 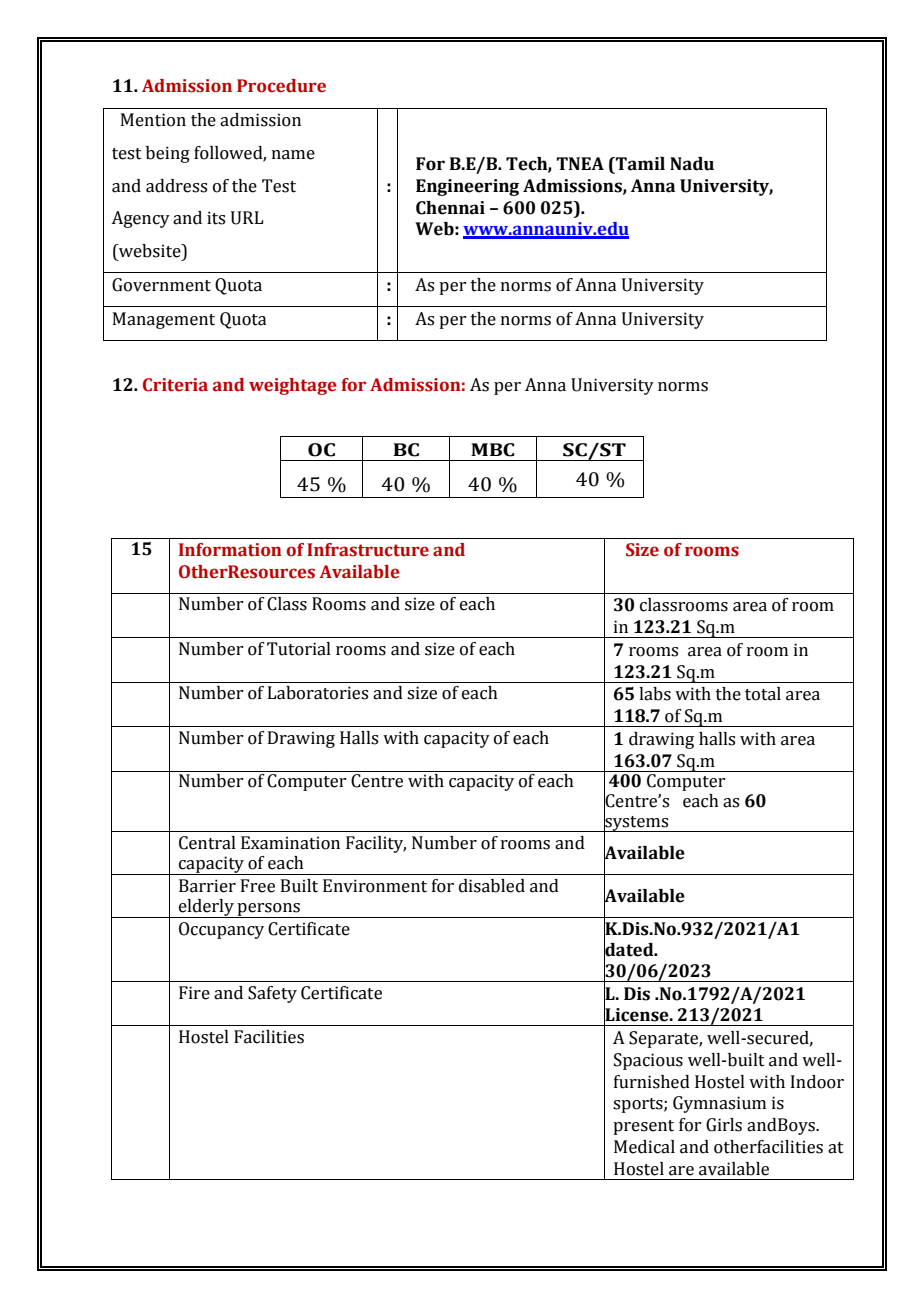 What do you see at coordinates (692, 164) in the image?
I see `Nadu` at bounding box center [692, 164].
